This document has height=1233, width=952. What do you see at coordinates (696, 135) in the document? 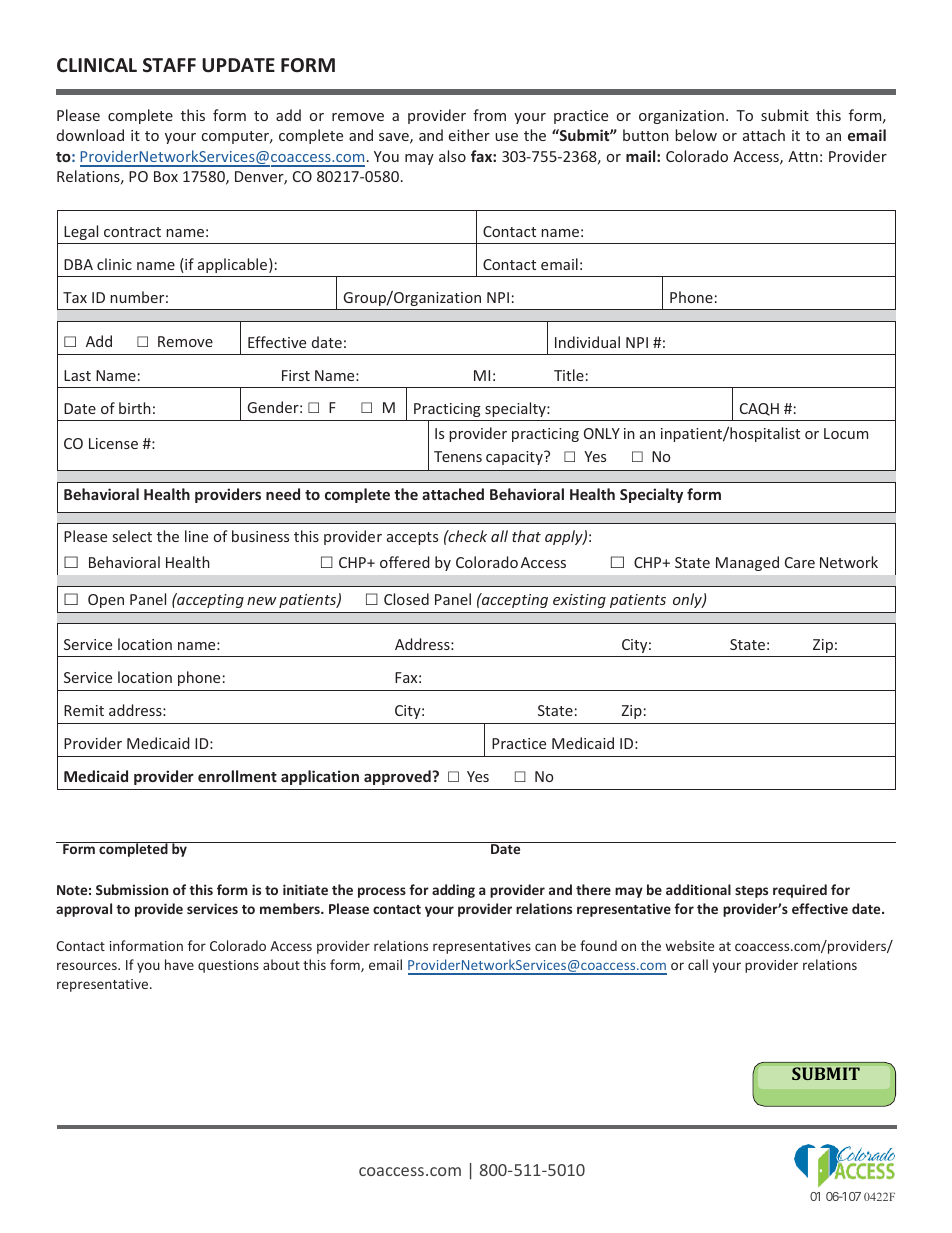
I see `below` at bounding box center [696, 135].
